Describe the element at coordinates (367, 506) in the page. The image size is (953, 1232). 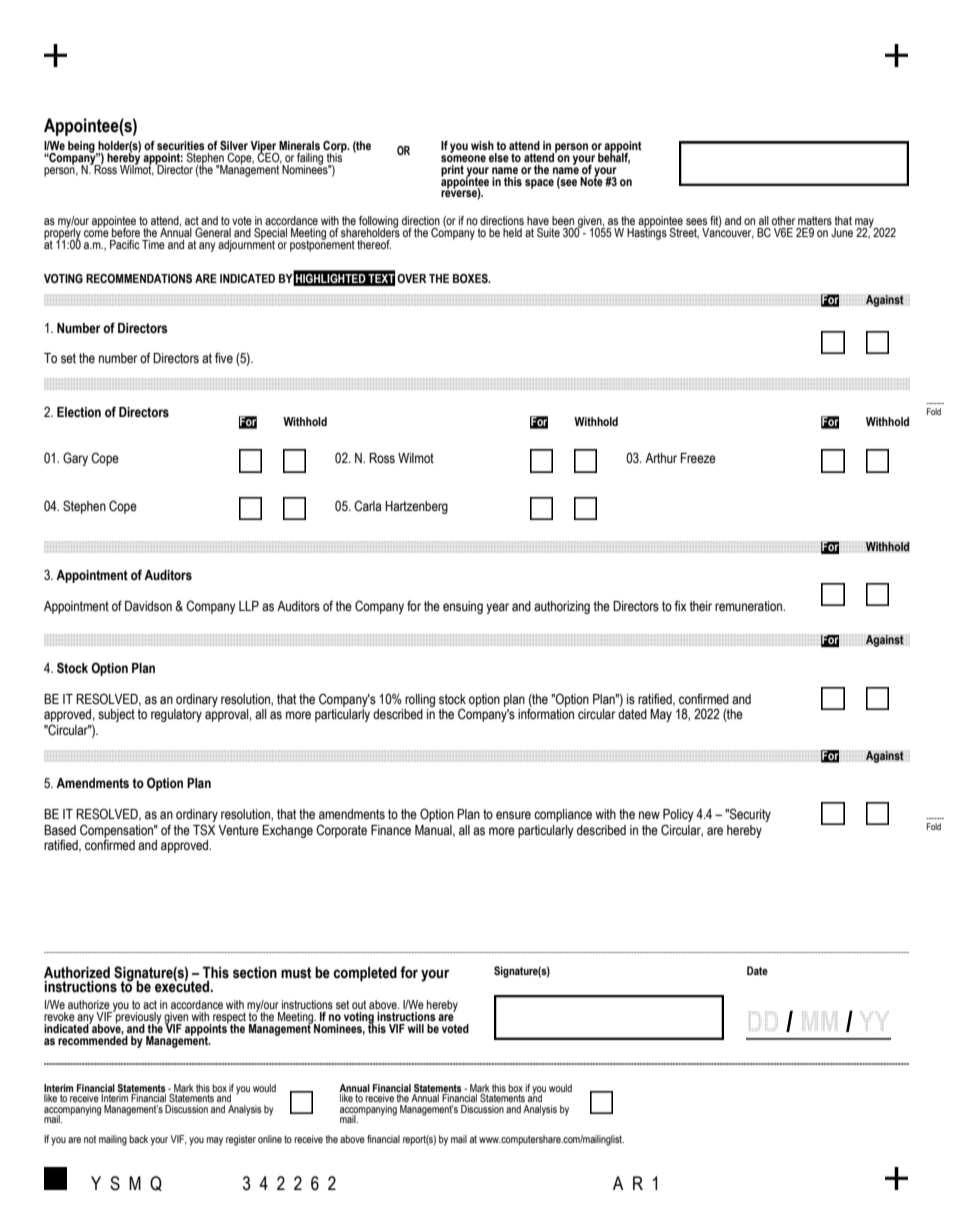
I see `Carla` at that location.
